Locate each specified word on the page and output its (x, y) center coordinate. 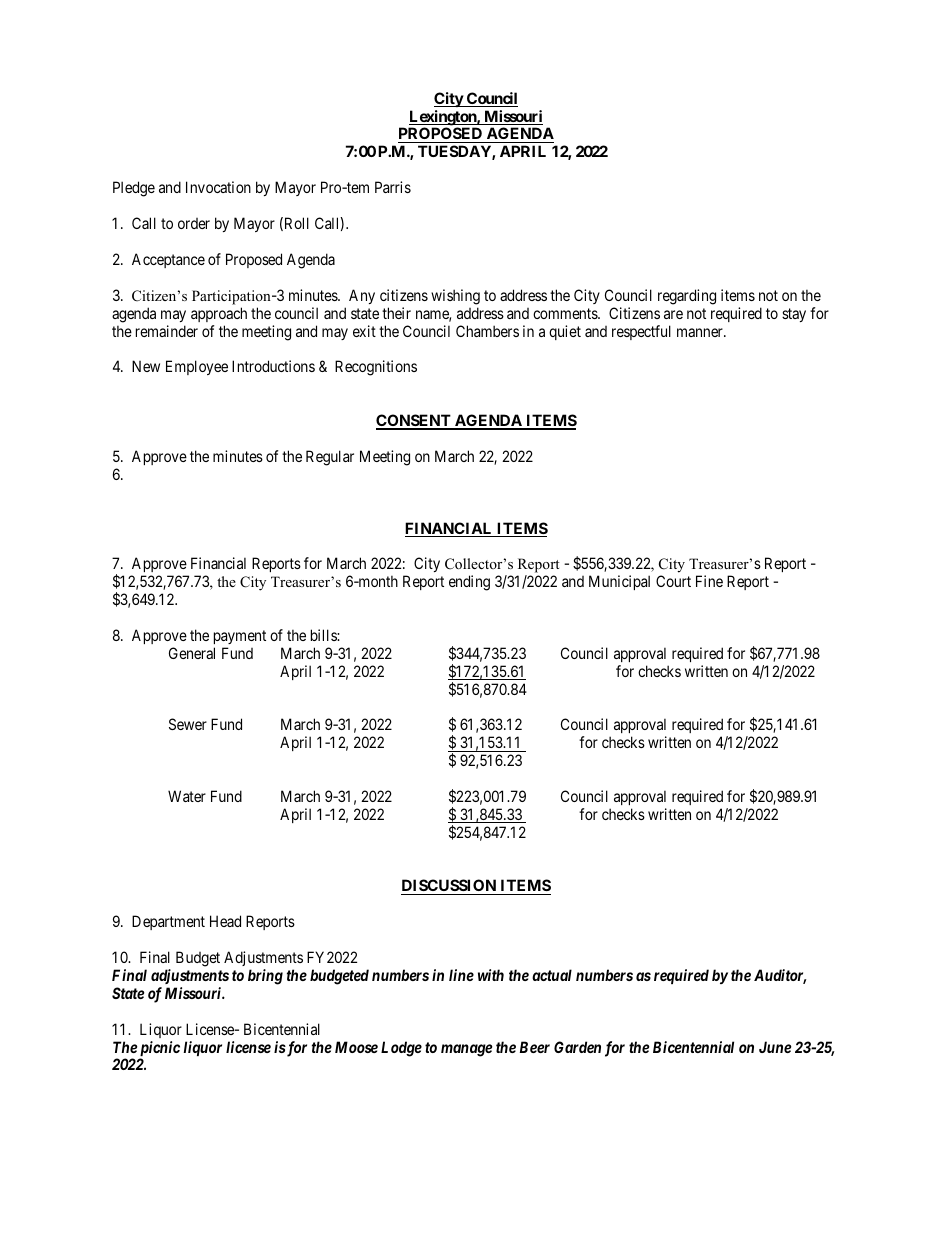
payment (240, 637)
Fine (709, 581)
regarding (687, 297)
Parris (393, 187)
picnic (159, 1050)
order (194, 223)
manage (466, 1050)
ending (469, 583)
